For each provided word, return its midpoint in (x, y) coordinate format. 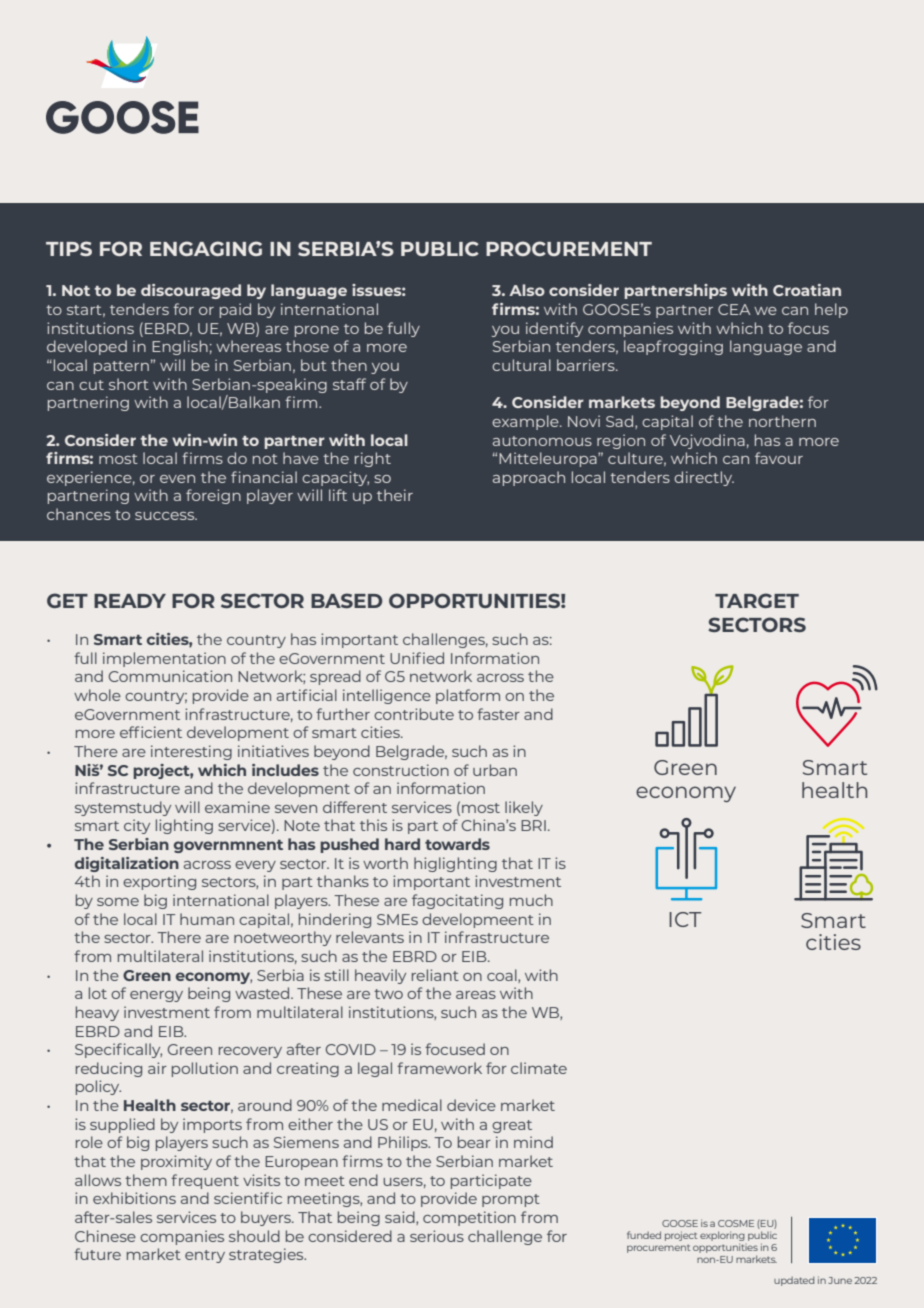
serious (437, 1236)
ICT (685, 919)
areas (476, 995)
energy (156, 996)
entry (205, 1256)
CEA (734, 309)
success (166, 516)
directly (704, 478)
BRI (533, 825)
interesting (191, 752)
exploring (722, 1236)
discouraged (191, 291)
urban (495, 770)
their (395, 495)
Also (527, 290)
